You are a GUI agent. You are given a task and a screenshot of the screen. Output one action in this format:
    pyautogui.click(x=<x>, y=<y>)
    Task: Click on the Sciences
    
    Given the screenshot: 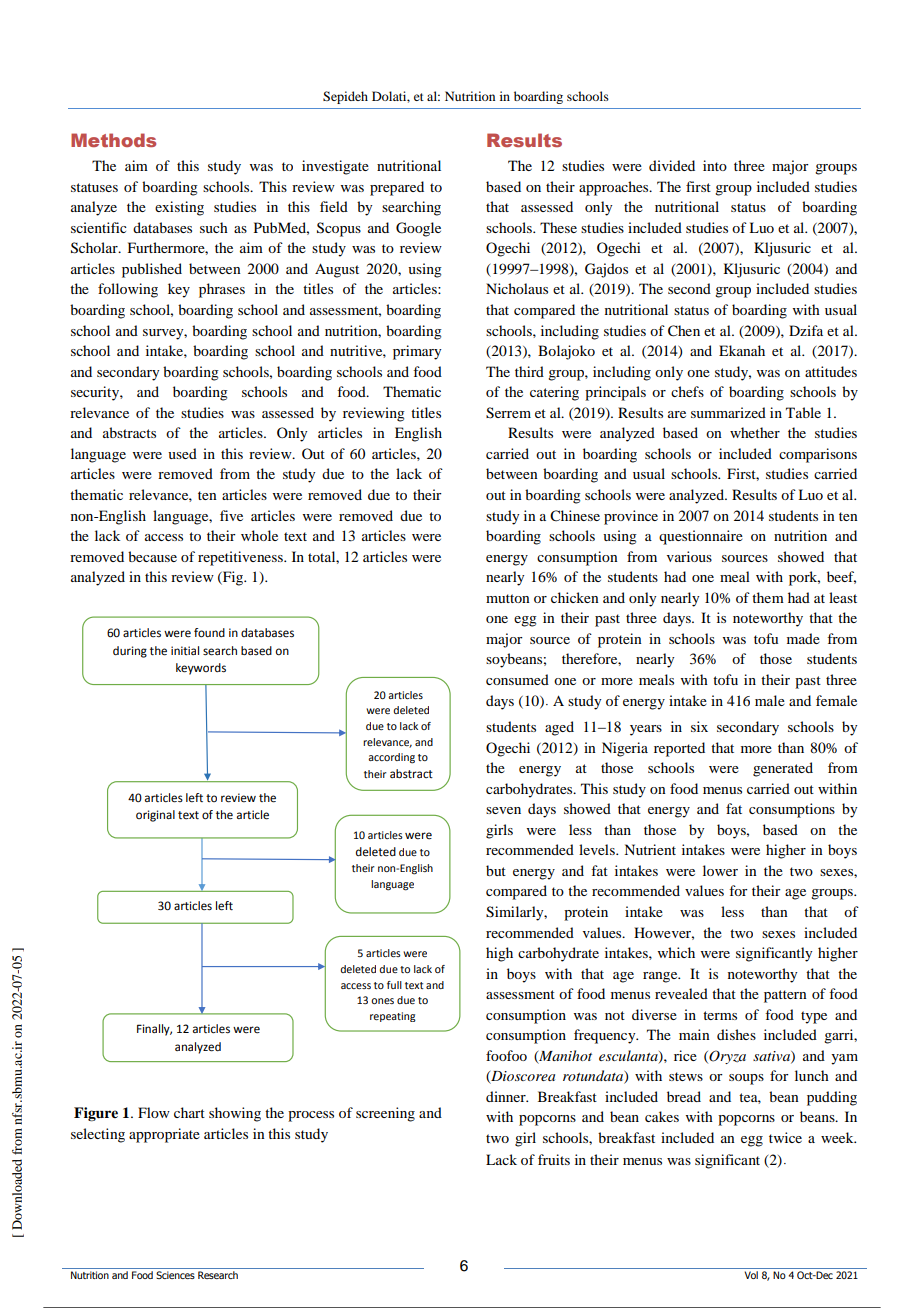 What is the action you would take?
    pyautogui.click(x=175, y=1275)
